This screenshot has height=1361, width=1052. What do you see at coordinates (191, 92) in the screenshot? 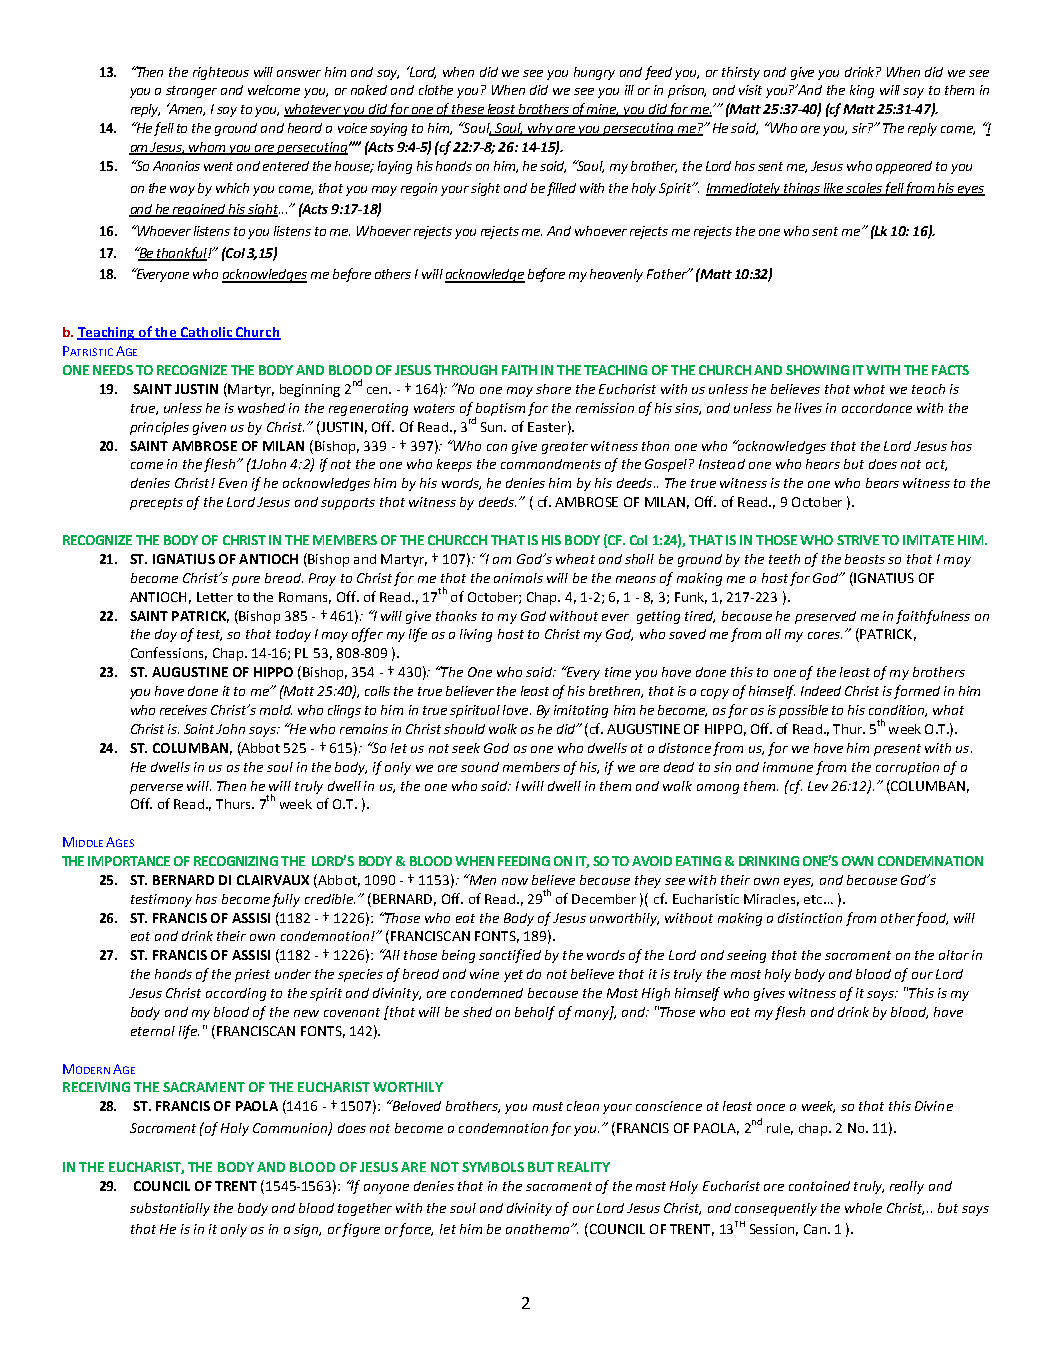
I see `stranger` at bounding box center [191, 92].
